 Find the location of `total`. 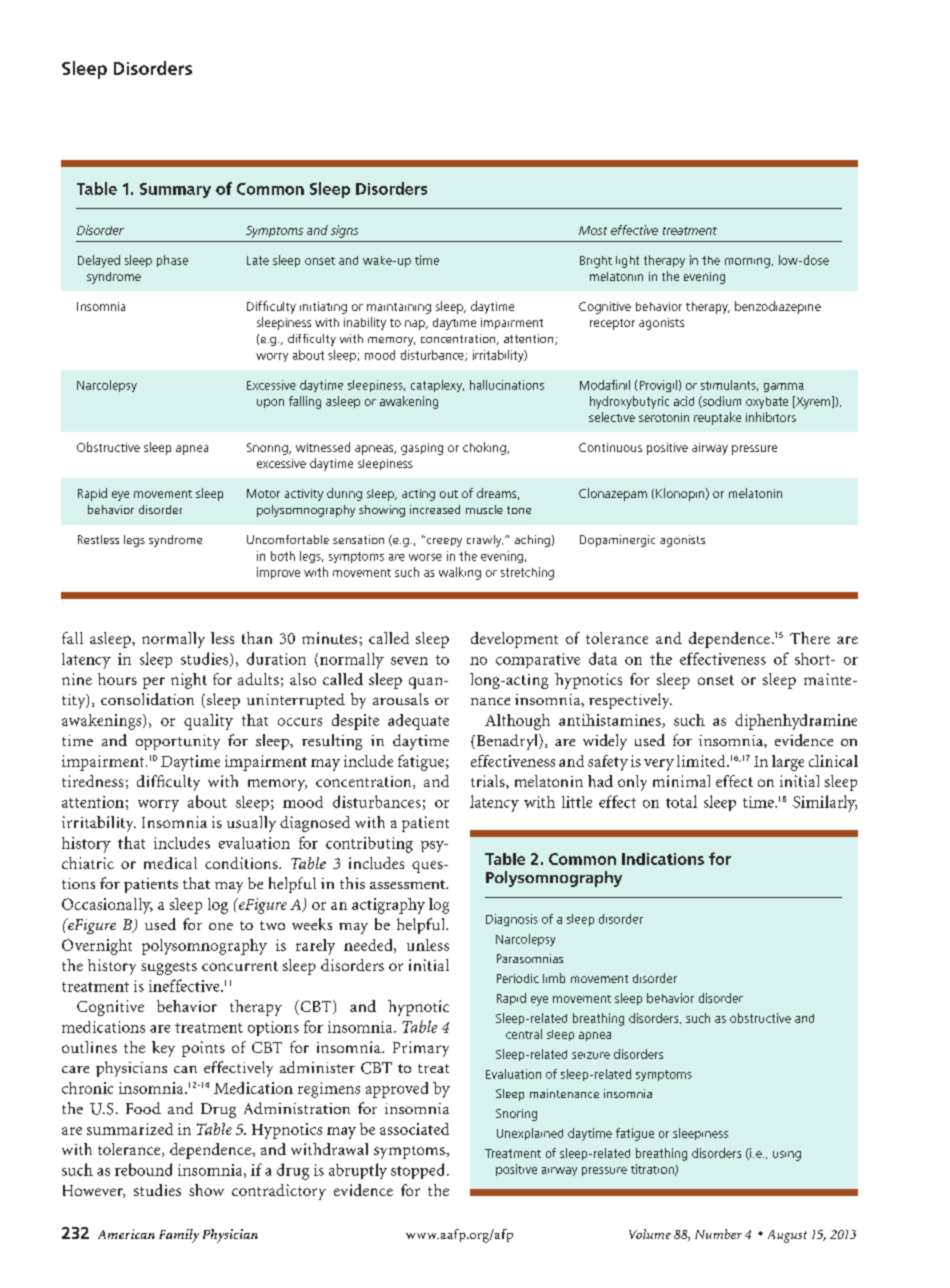

total is located at coordinates (681, 801).
